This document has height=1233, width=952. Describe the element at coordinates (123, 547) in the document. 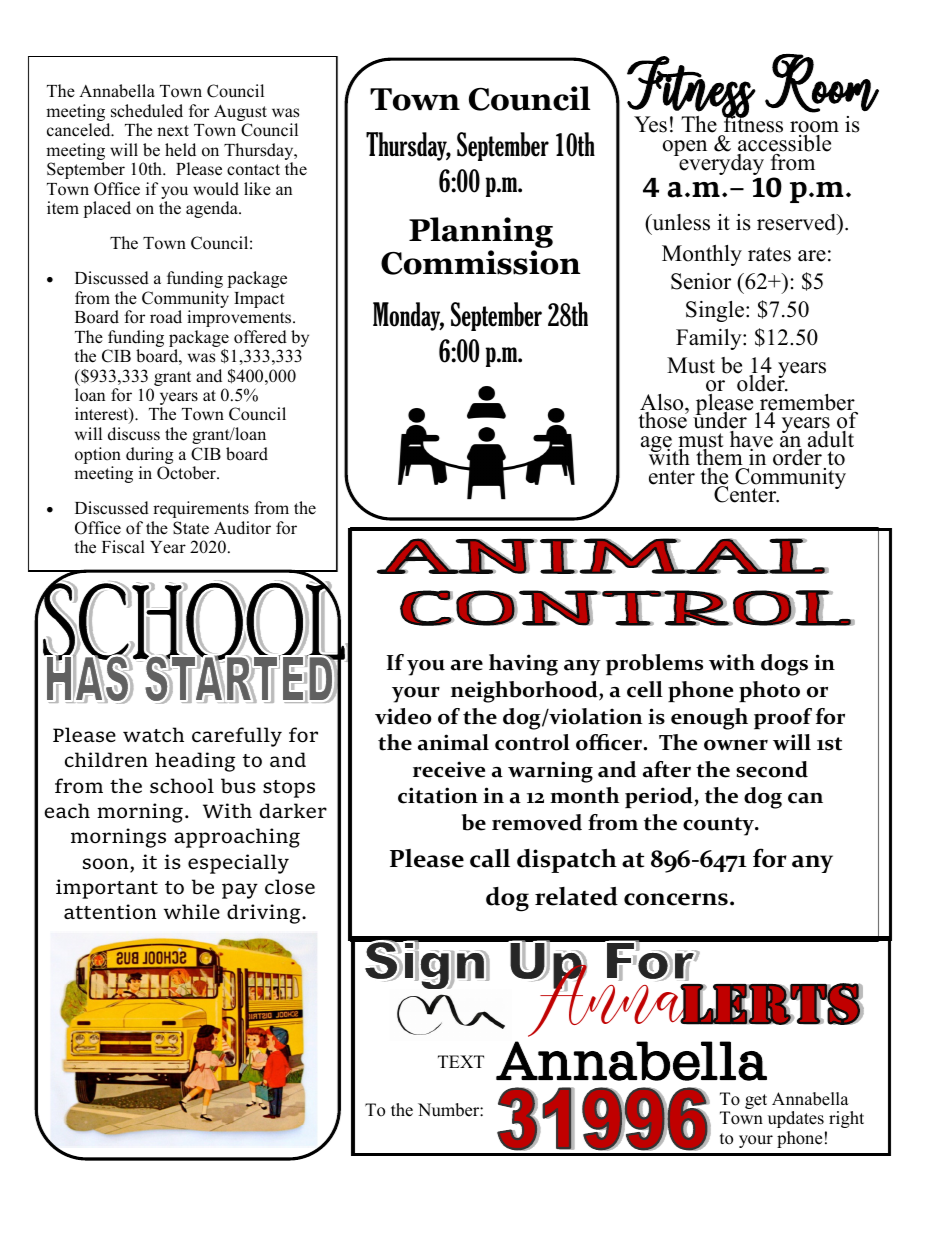

I see `Fiscal` at that location.
